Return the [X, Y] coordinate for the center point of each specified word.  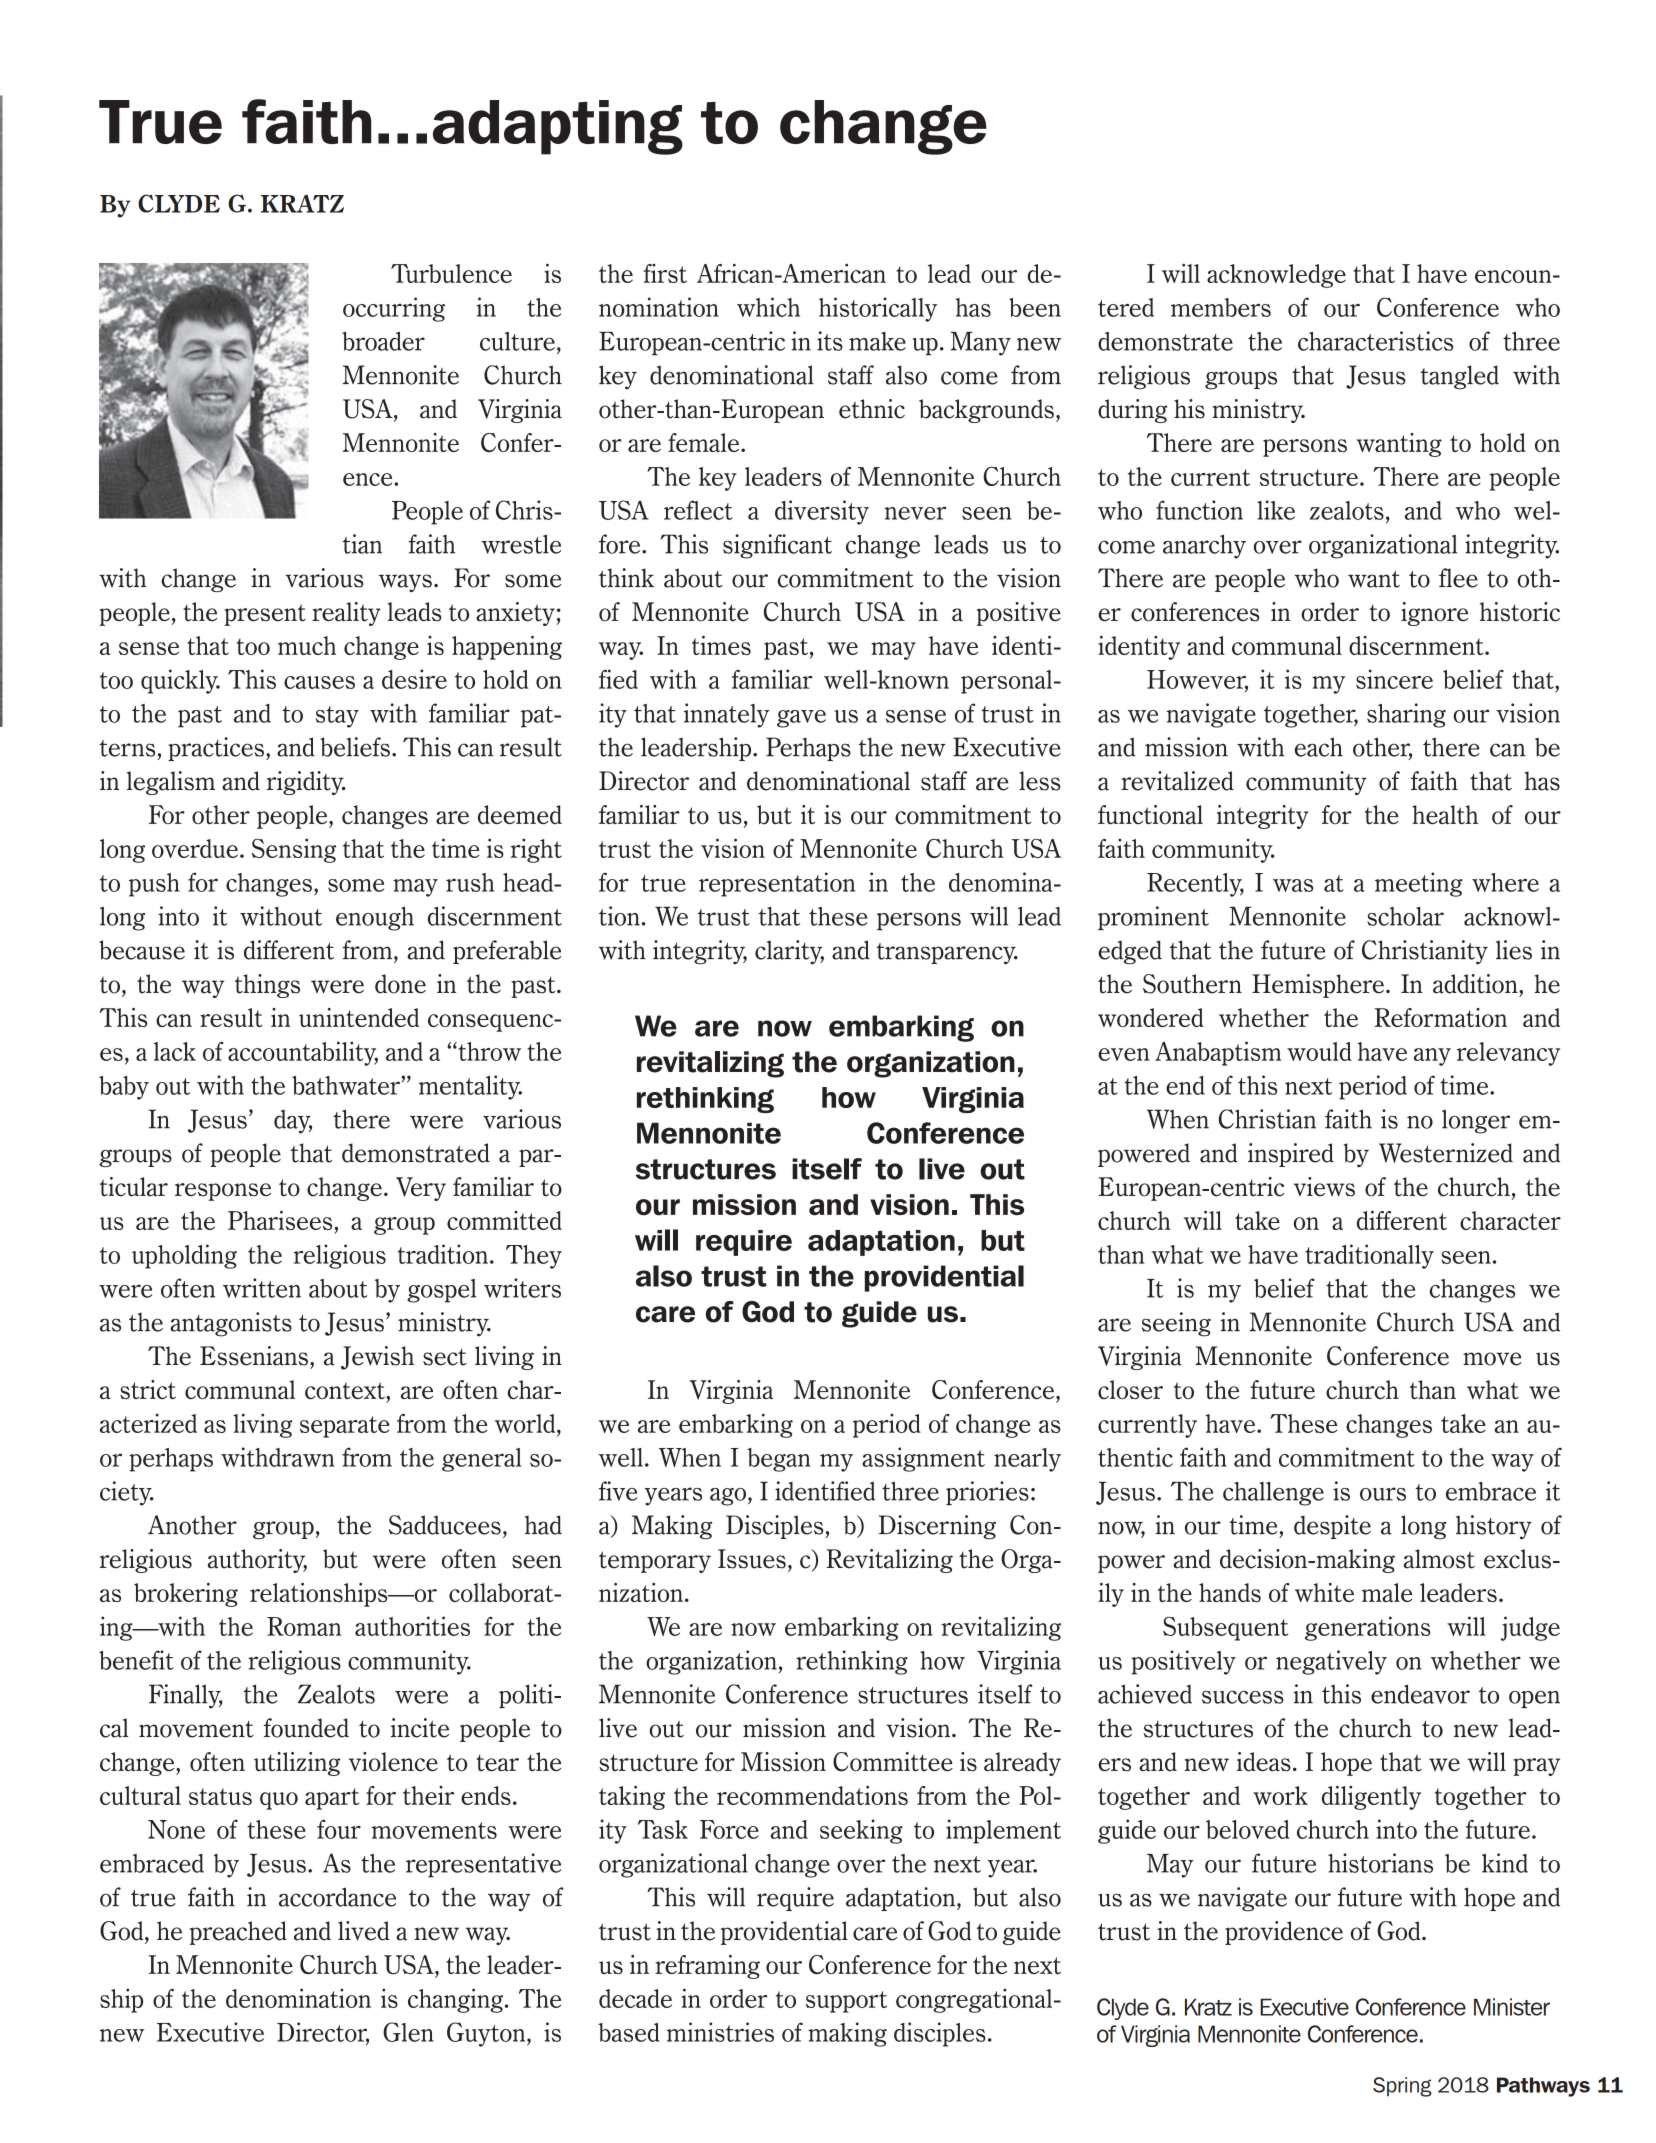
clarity [789, 952]
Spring [1402, 2087]
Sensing [293, 850]
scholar [1405, 916]
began [779, 1460]
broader [383, 341]
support [846, 2002]
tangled [1459, 377]
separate [345, 1427]
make [877, 341]
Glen [408, 2032]
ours [1383, 1494]
